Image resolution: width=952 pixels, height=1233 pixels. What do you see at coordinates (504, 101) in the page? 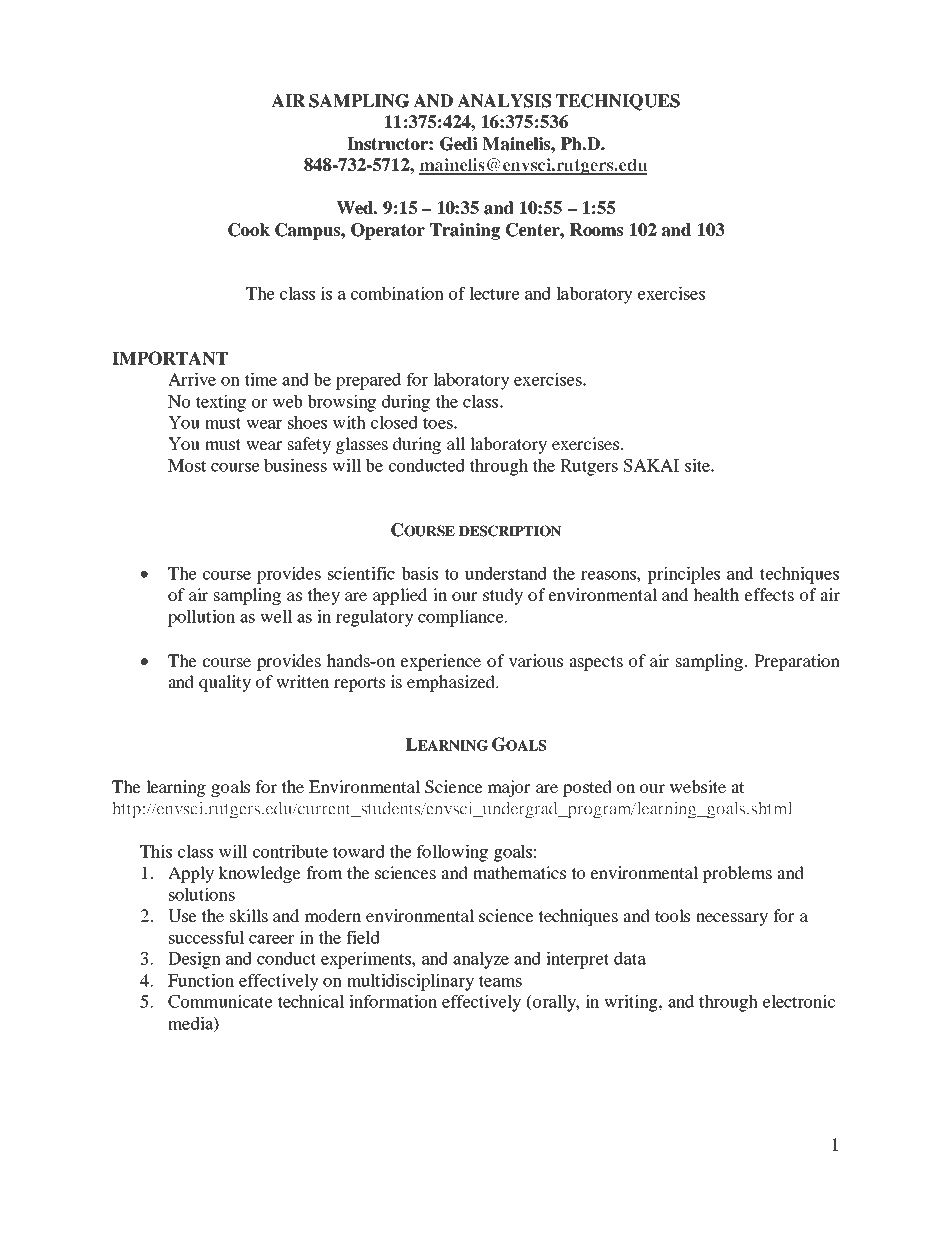
I see `ANALYSIS` at bounding box center [504, 101].
